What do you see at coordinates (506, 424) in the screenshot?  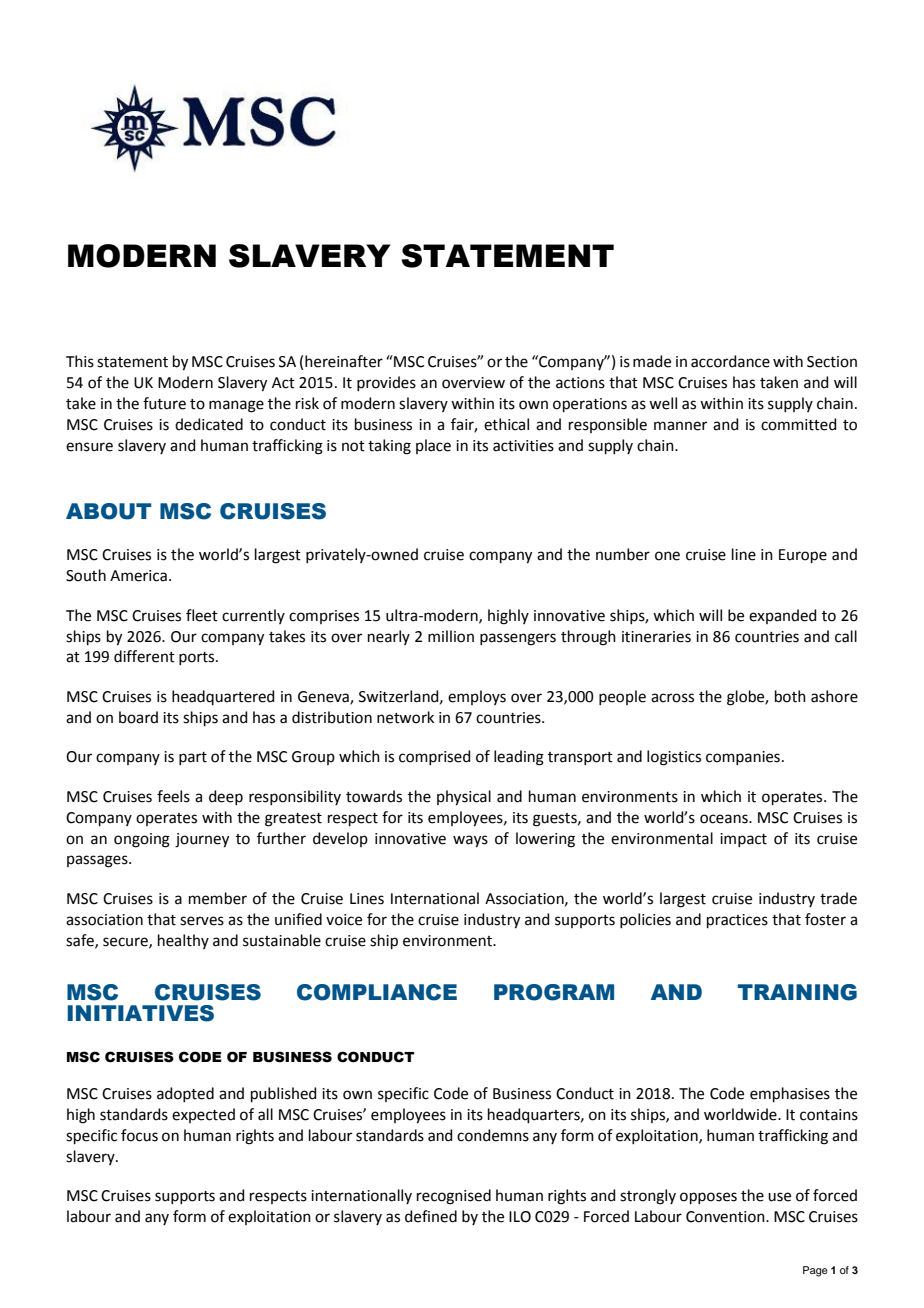 I see `ethical` at bounding box center [506, 424].
